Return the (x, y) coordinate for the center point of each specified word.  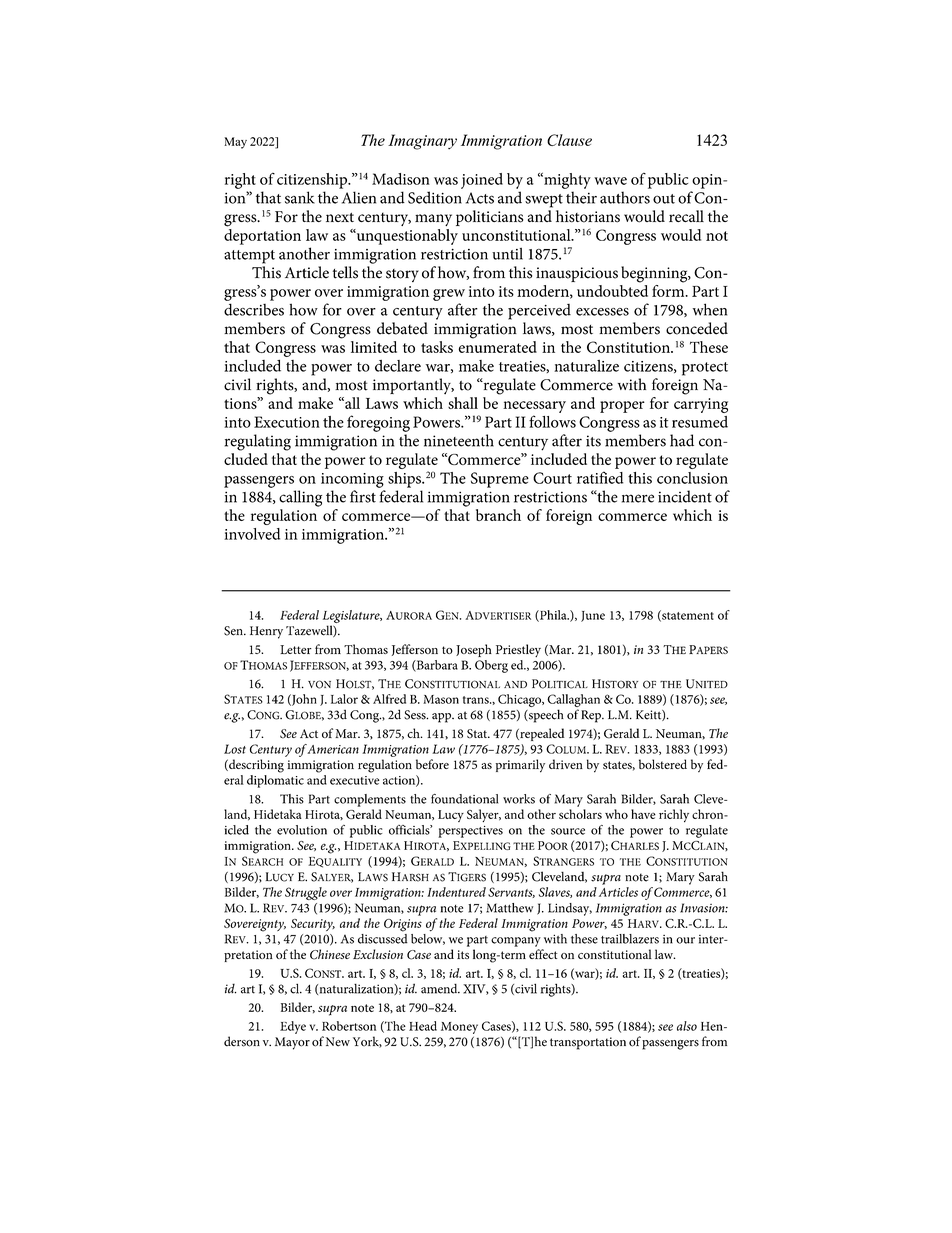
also (687, 1026)
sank (300, 197)
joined (482, 181)
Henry (266, 632)
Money (459, 1028)
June (593, 616)
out (664, 199)
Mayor (292, 1043)
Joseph (474, 650)
